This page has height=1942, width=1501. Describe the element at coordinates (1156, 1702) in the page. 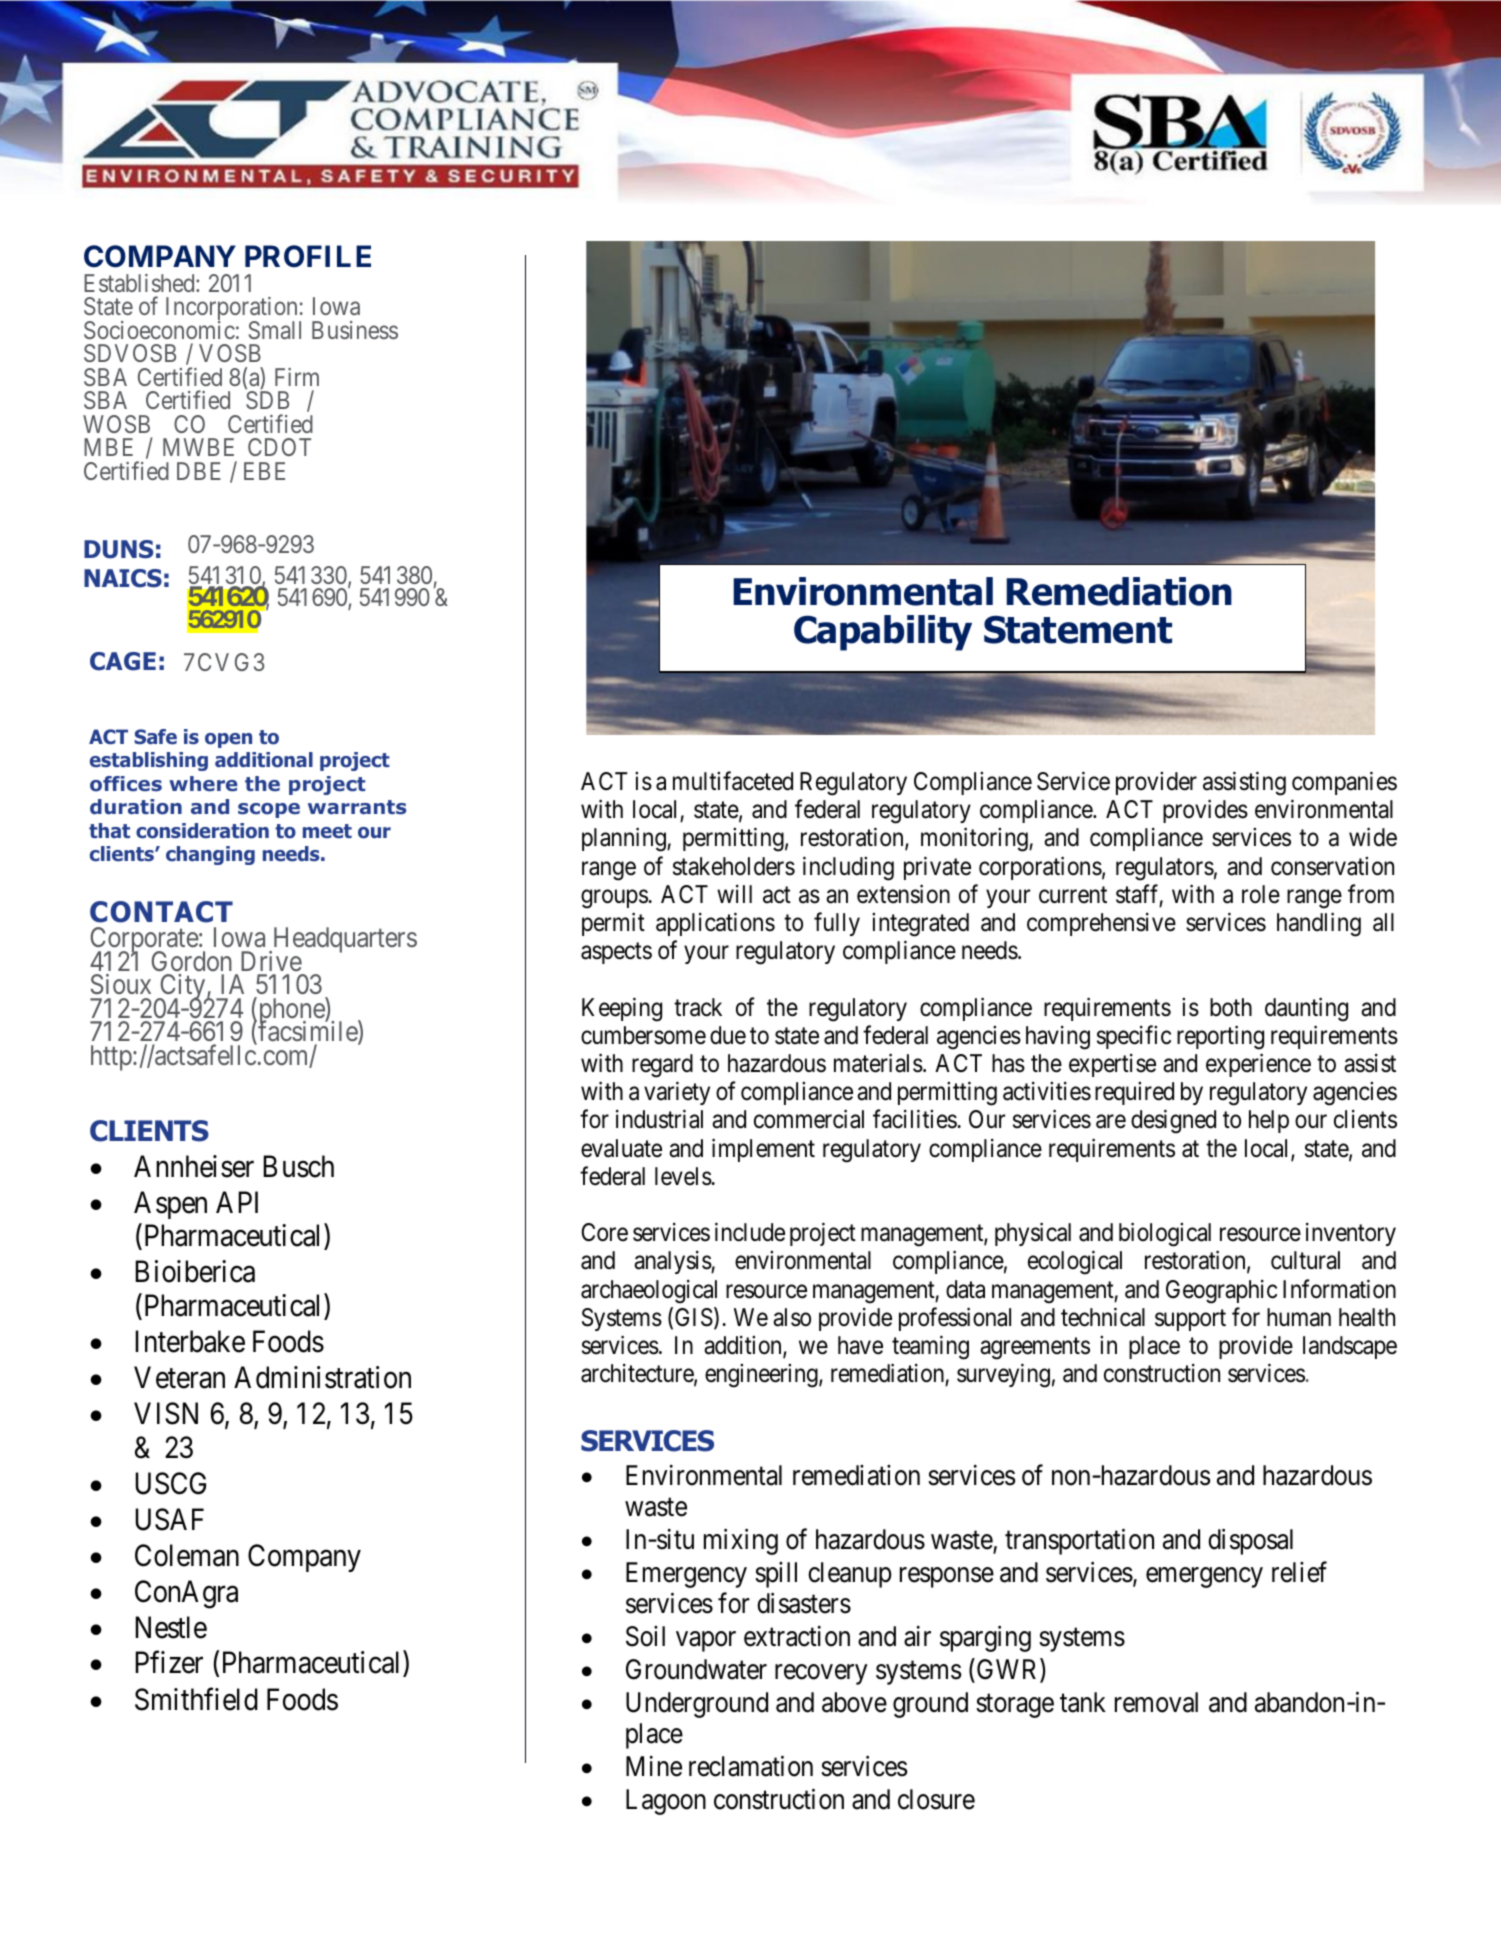

I see `removal` at that location.
